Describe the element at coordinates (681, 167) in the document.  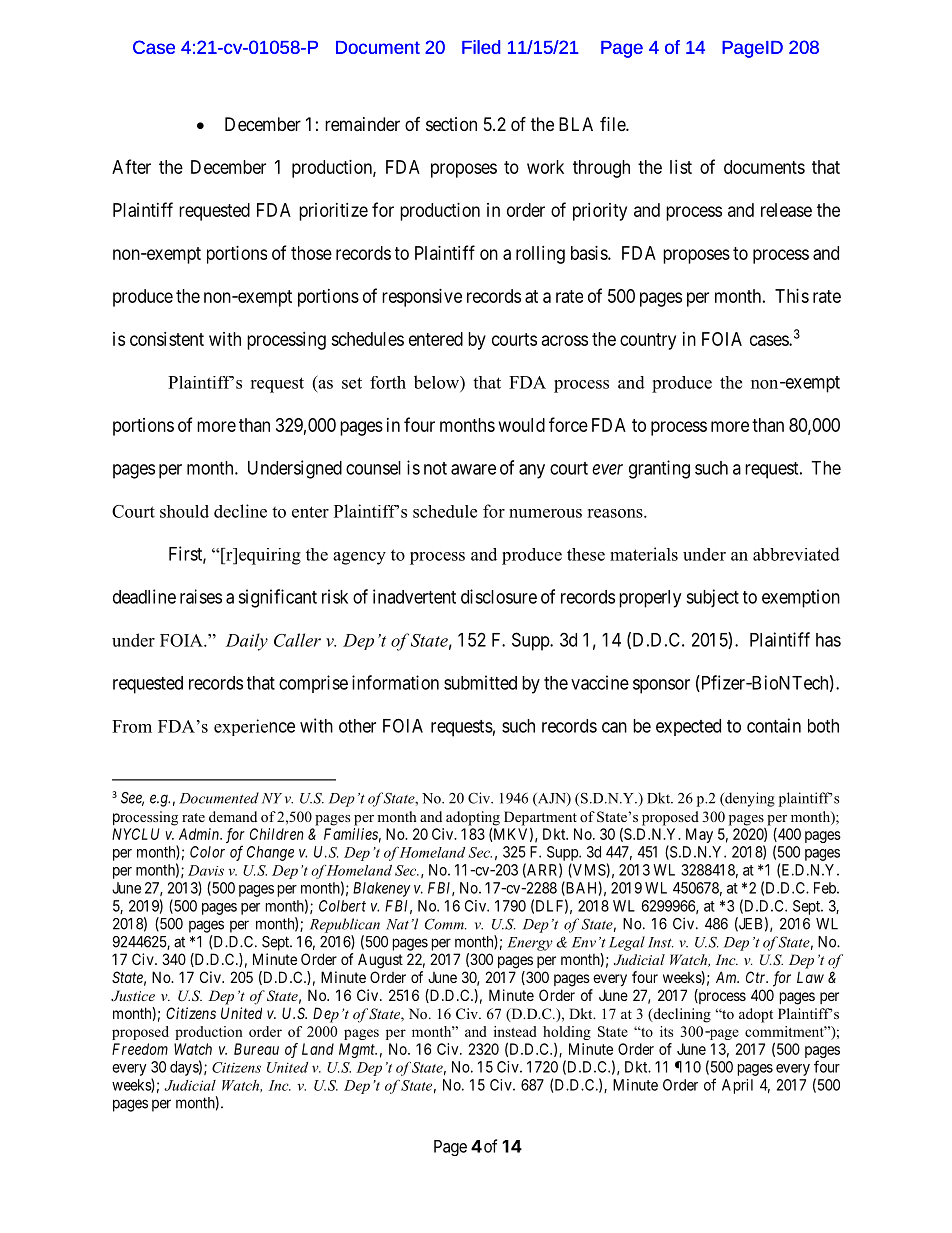
I see `list` at that location.
